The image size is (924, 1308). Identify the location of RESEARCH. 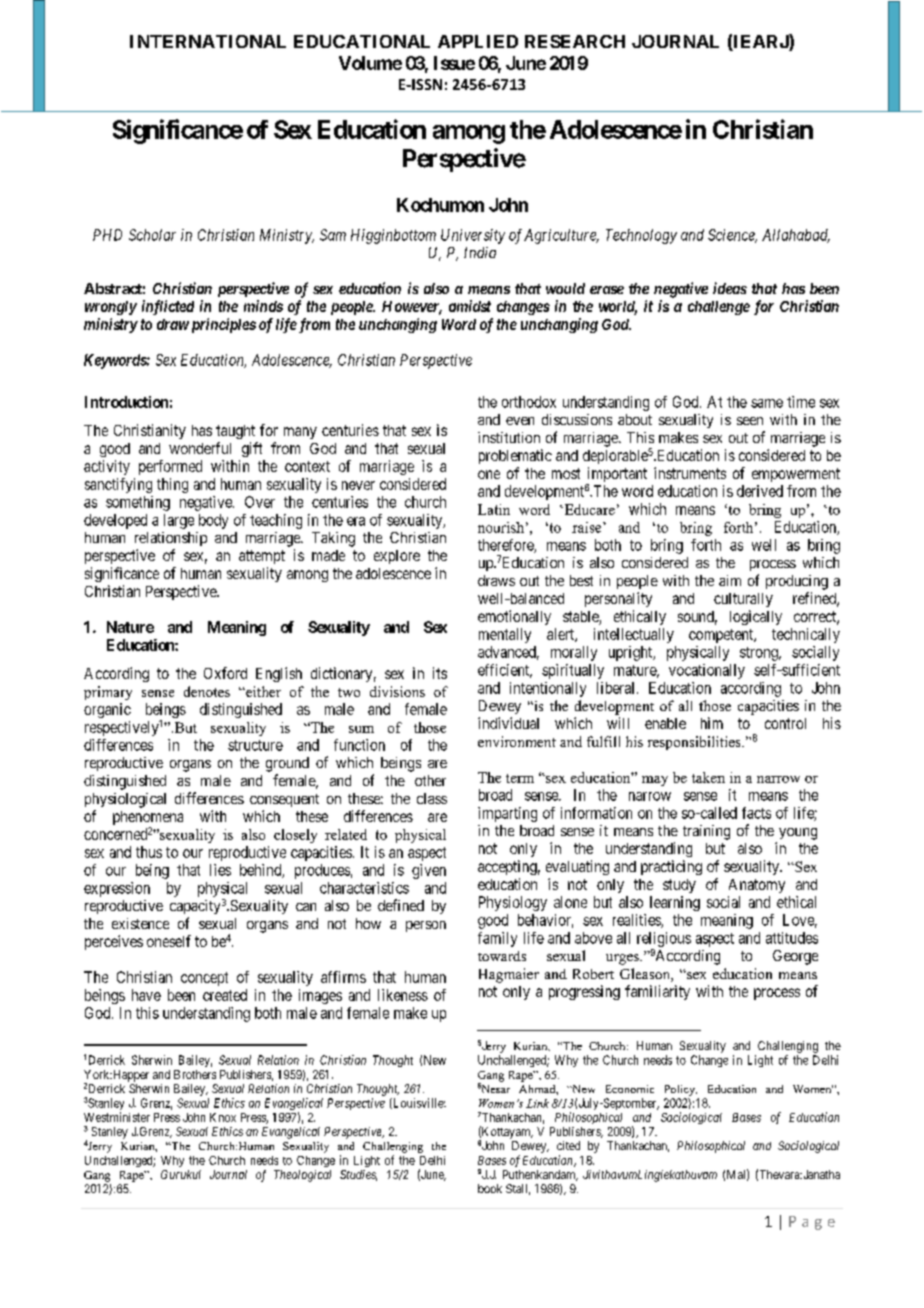
(575, 41).
